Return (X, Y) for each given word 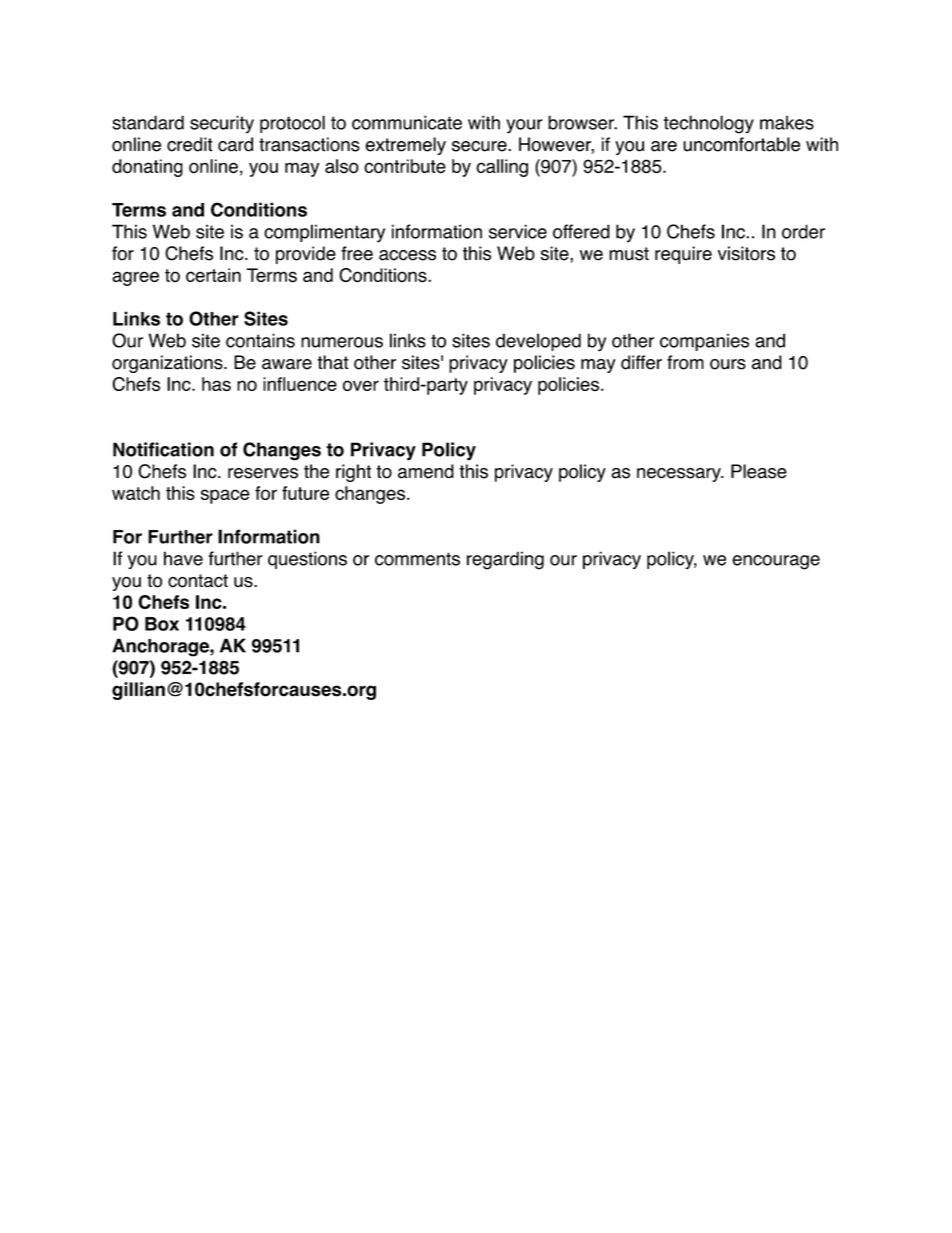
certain (213, 275)
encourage (776, 562)
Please (759, 471)
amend (426, 471)
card (235, 144)
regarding (505, 560)
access (407, 255)
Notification (163, 449)
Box (162, 624)
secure (480, 146)
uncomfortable (741, 144)
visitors (746, 253)
